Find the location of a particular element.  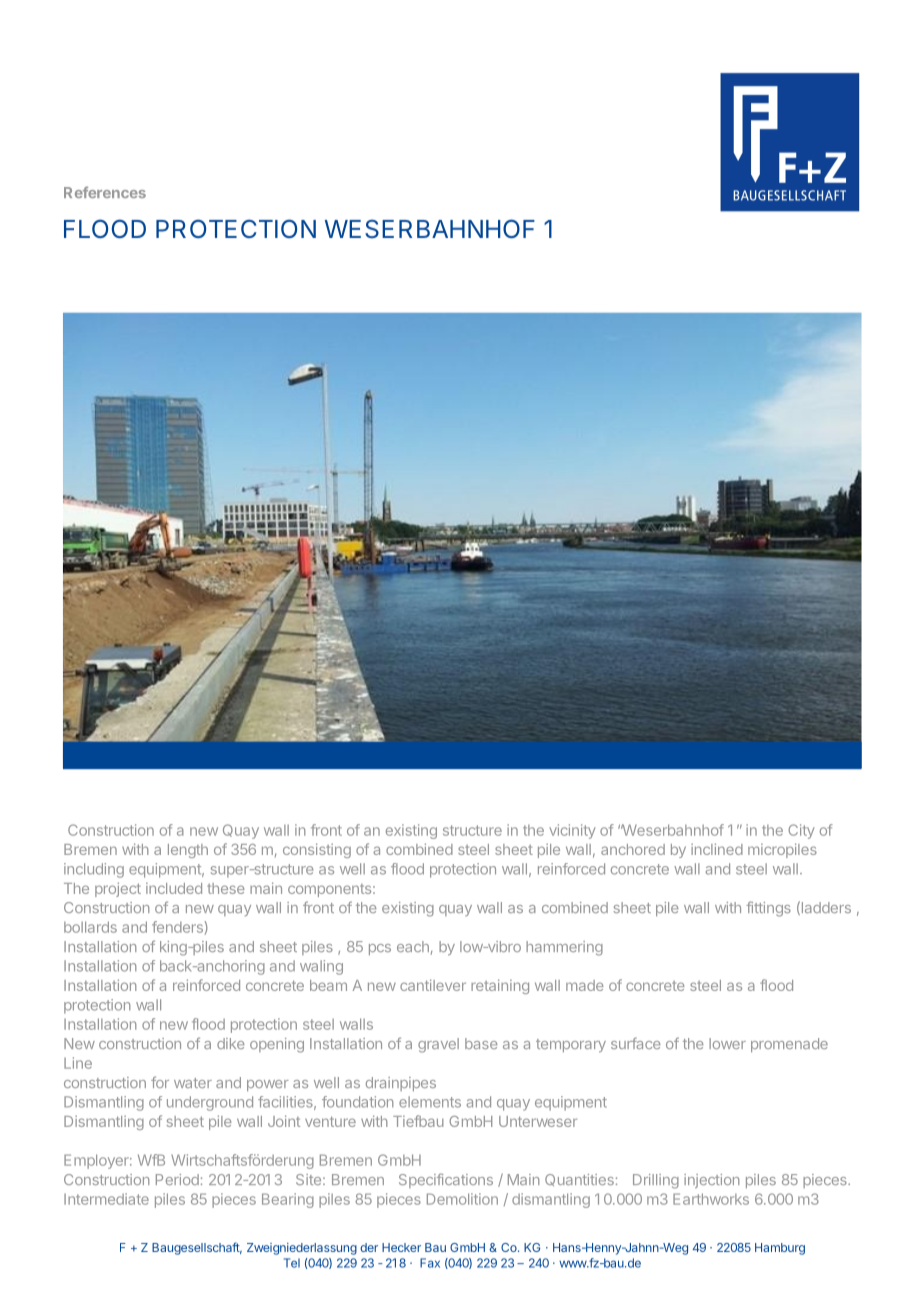

Demolition is located at coordinates (462, 1199).
